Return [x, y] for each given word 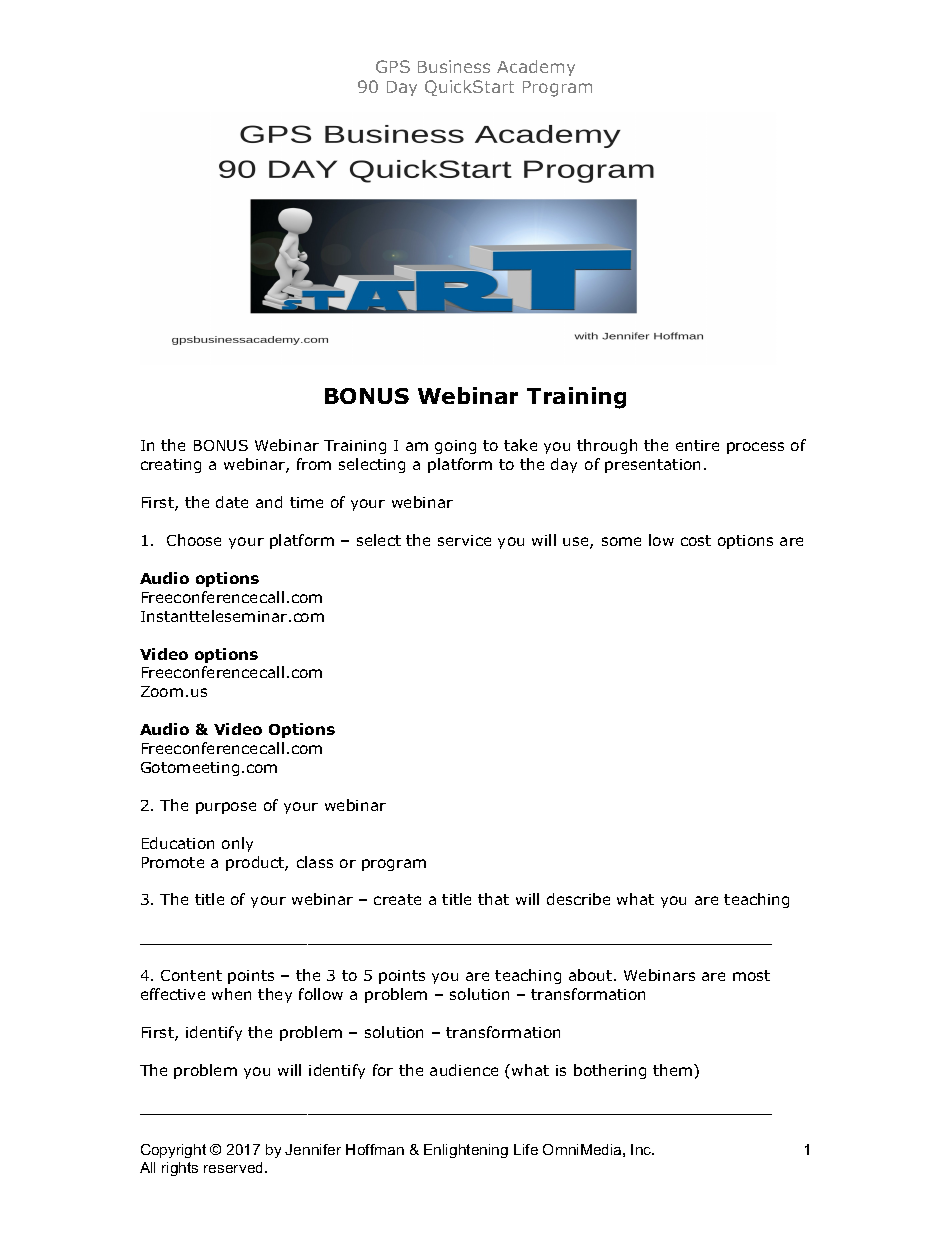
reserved [235, 1167]
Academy [536, 68]
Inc [642, 1149]
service [464, 540]
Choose [194, 540]
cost [696, 540]
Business [454, 66]
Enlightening [466, 1151]
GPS [393, 66]
